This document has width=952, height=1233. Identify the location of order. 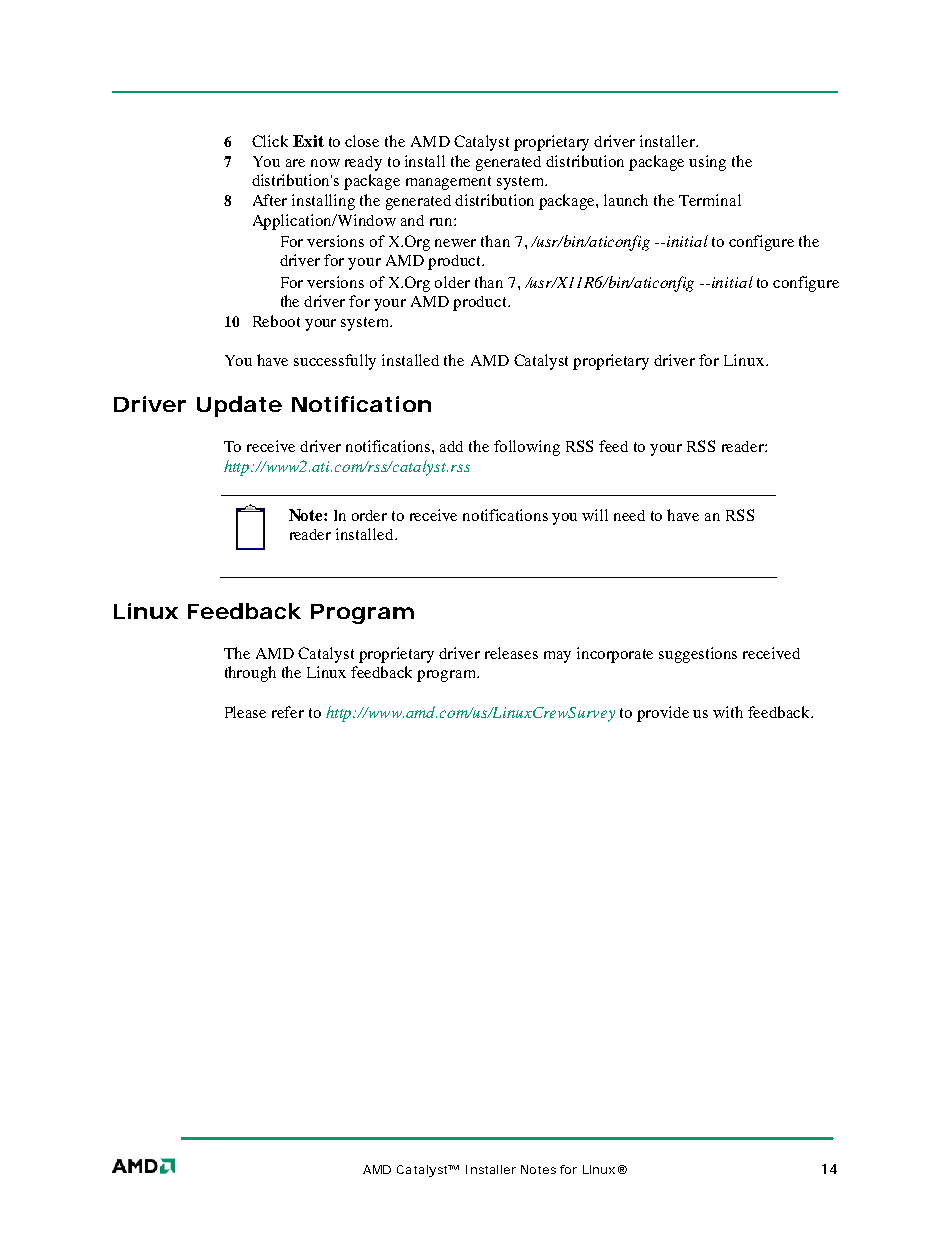
(369, 515).
